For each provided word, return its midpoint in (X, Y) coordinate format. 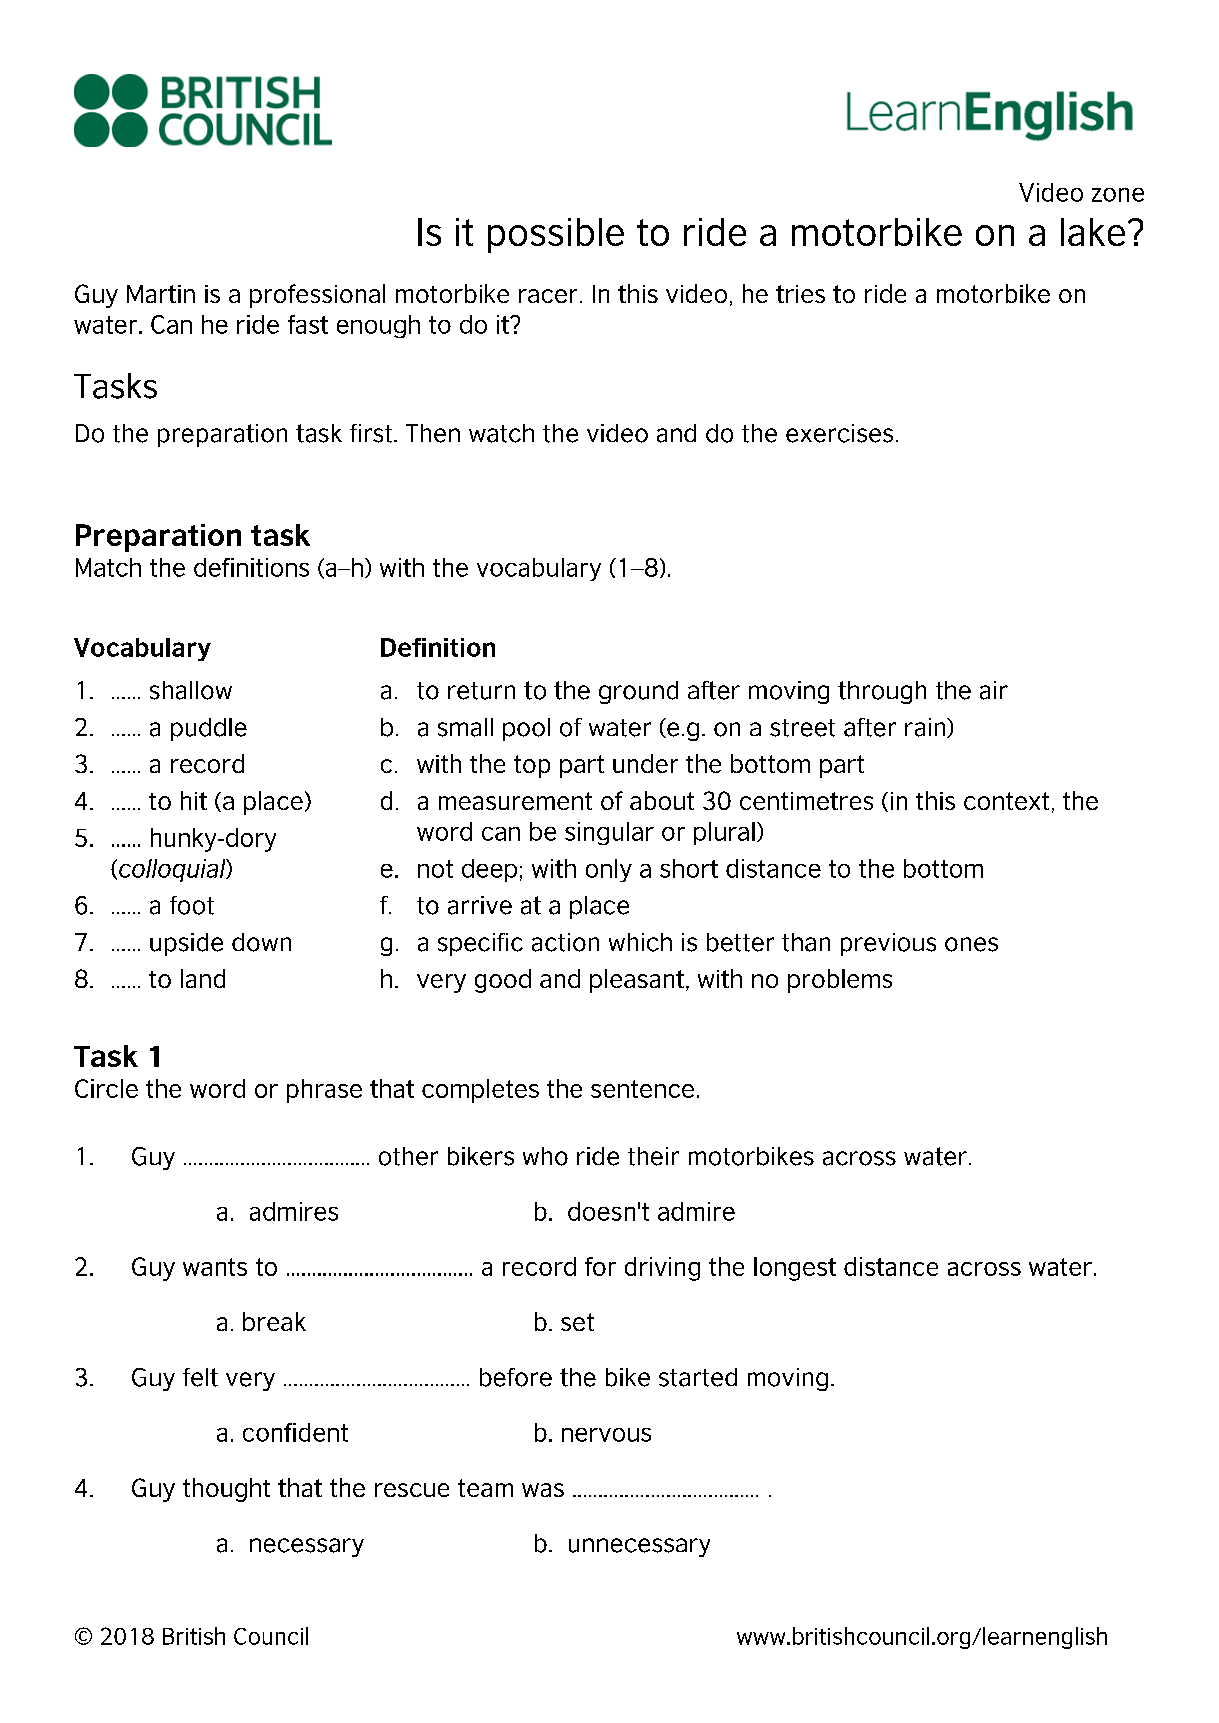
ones (971, 944)
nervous (606, 1435)
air (994, 690)
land (203, 978)
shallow (191, 690)
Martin (161, 294)
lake (1093, 232)
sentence (642, 1089)
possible (556, 235)
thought (226, 1490)
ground (638, 692)
